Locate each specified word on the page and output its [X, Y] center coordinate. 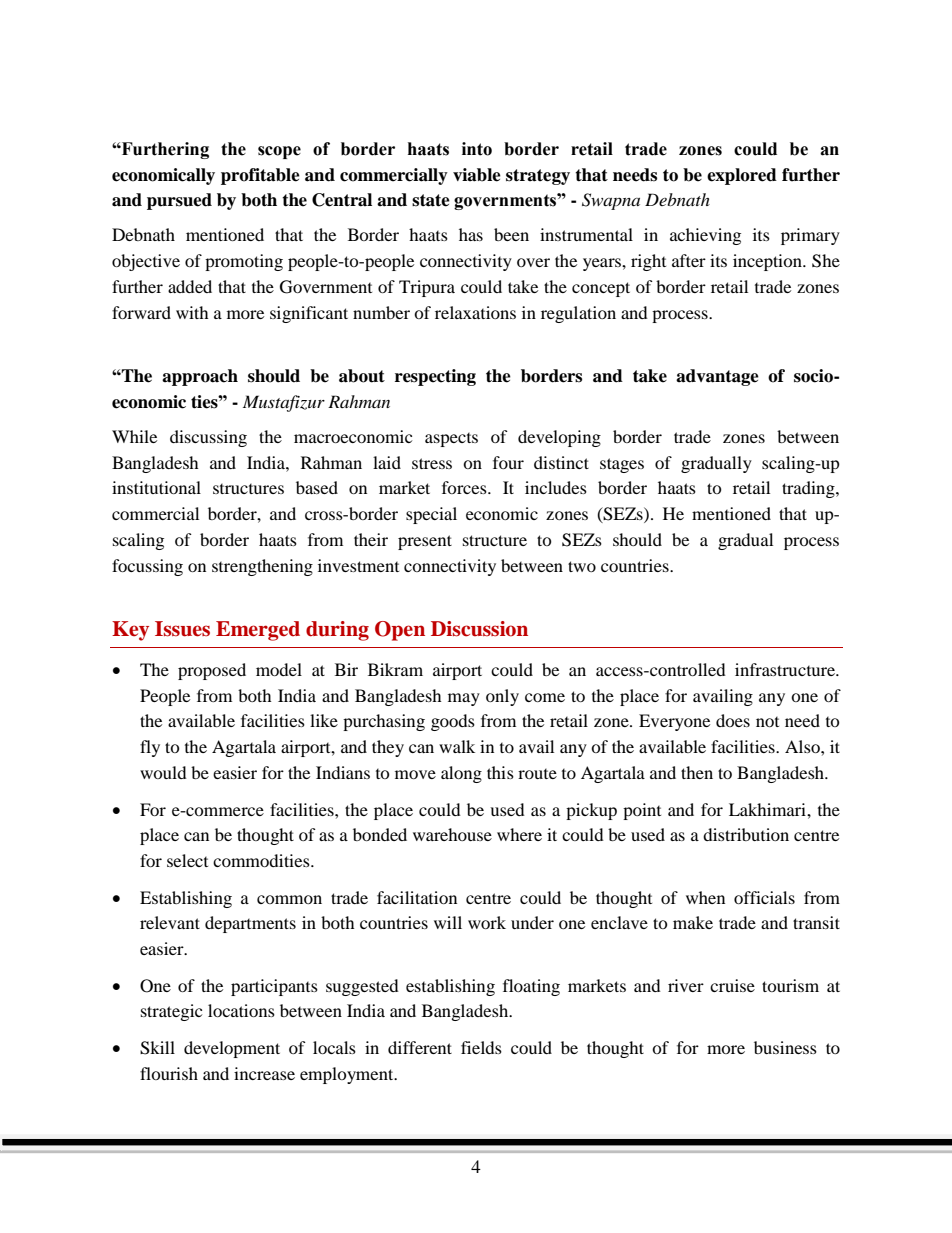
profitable [260, 176]
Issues [182, 629]
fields [481, 1047]
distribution [746, 834]
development [232, 1049]
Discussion [479, 629]
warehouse [452, 834]
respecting [435, 377]
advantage [717, 377]
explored [742, 176]
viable [477, 175]
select [187, 860]
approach [200, 377]
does [733, 720]
